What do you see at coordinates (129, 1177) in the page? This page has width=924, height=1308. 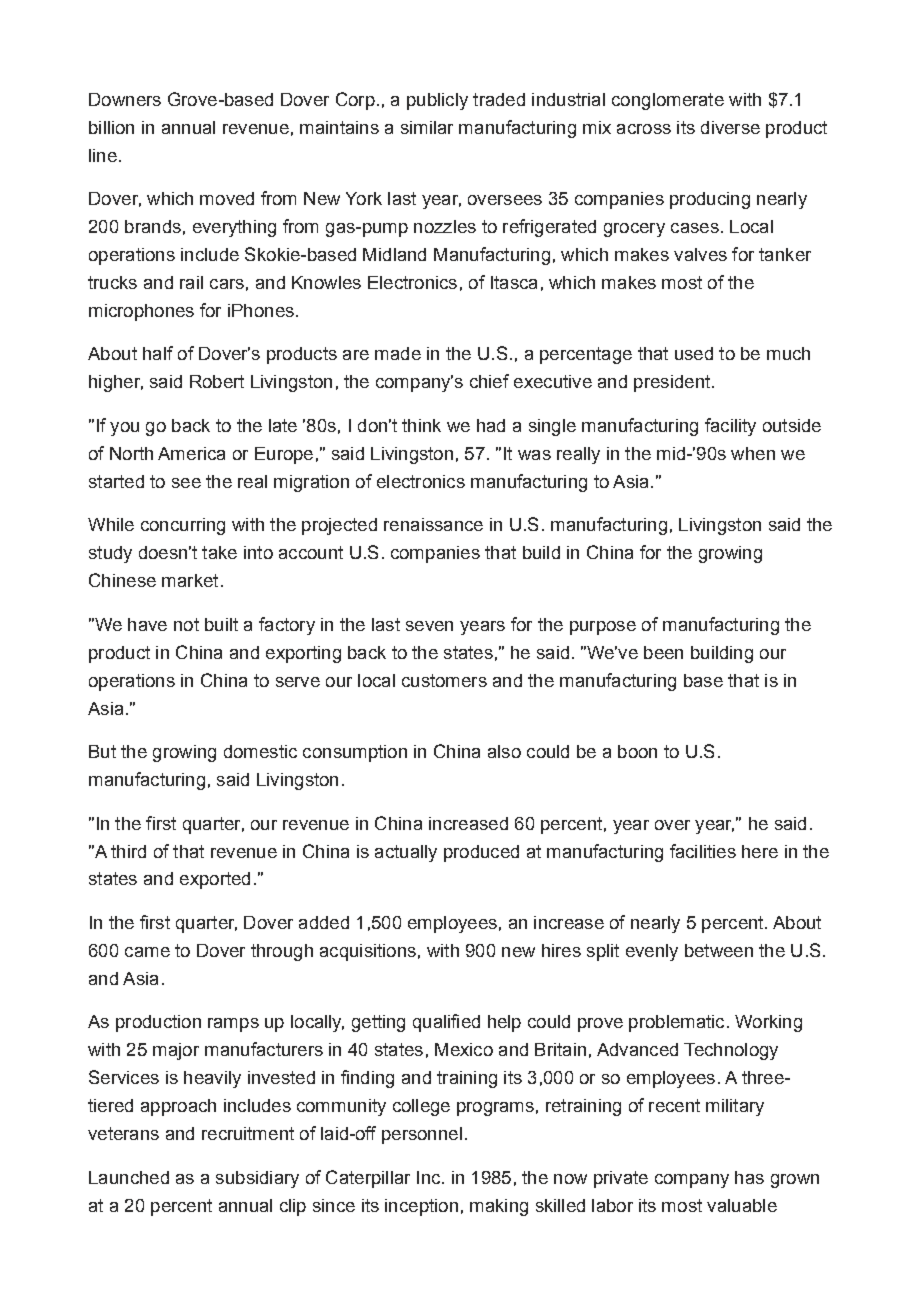 I see `Launched` at bounding box center [129, 1177].
